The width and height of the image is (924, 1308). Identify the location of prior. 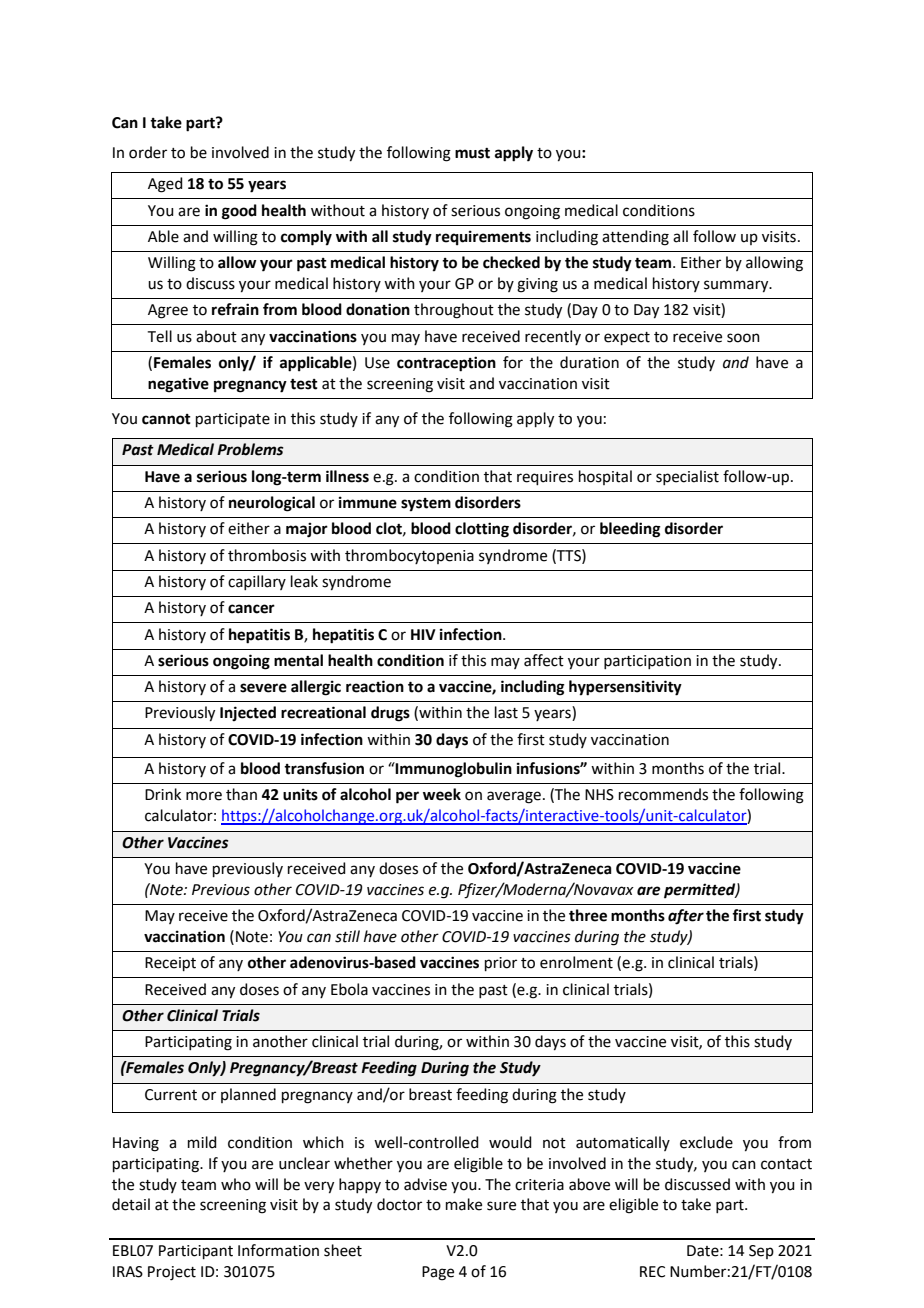
(501, 964).
